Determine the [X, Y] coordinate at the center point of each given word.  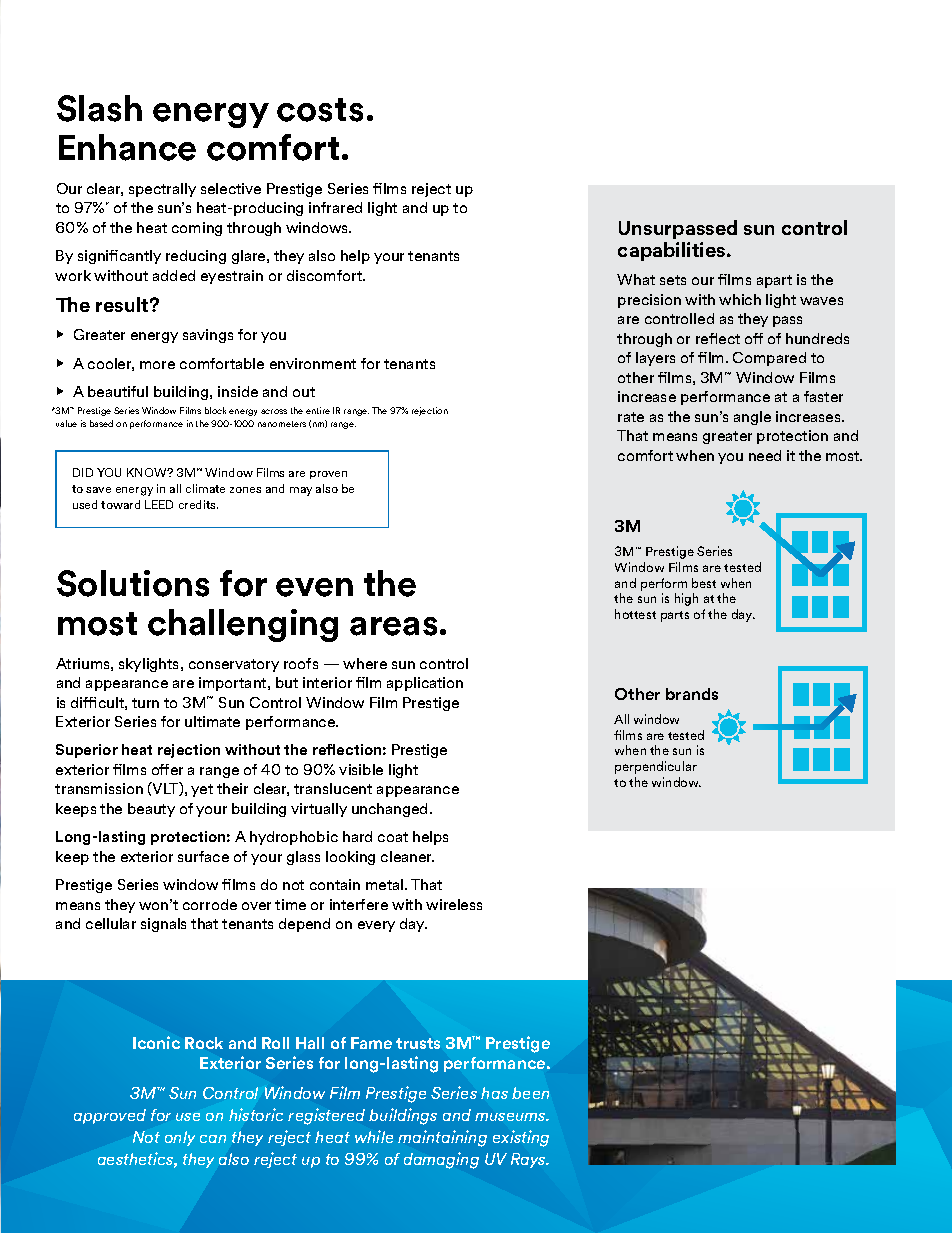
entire [318, 410]
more [157, 365]
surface [203, 856]
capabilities [673, 251]
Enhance [127, 147]
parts [675, 616]
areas [393, 626]
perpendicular [656, 767]
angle [752, 418]
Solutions [133, 583]
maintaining [442, 1138]
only [180, 1138]
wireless [454, 904]
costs [320, 110]
